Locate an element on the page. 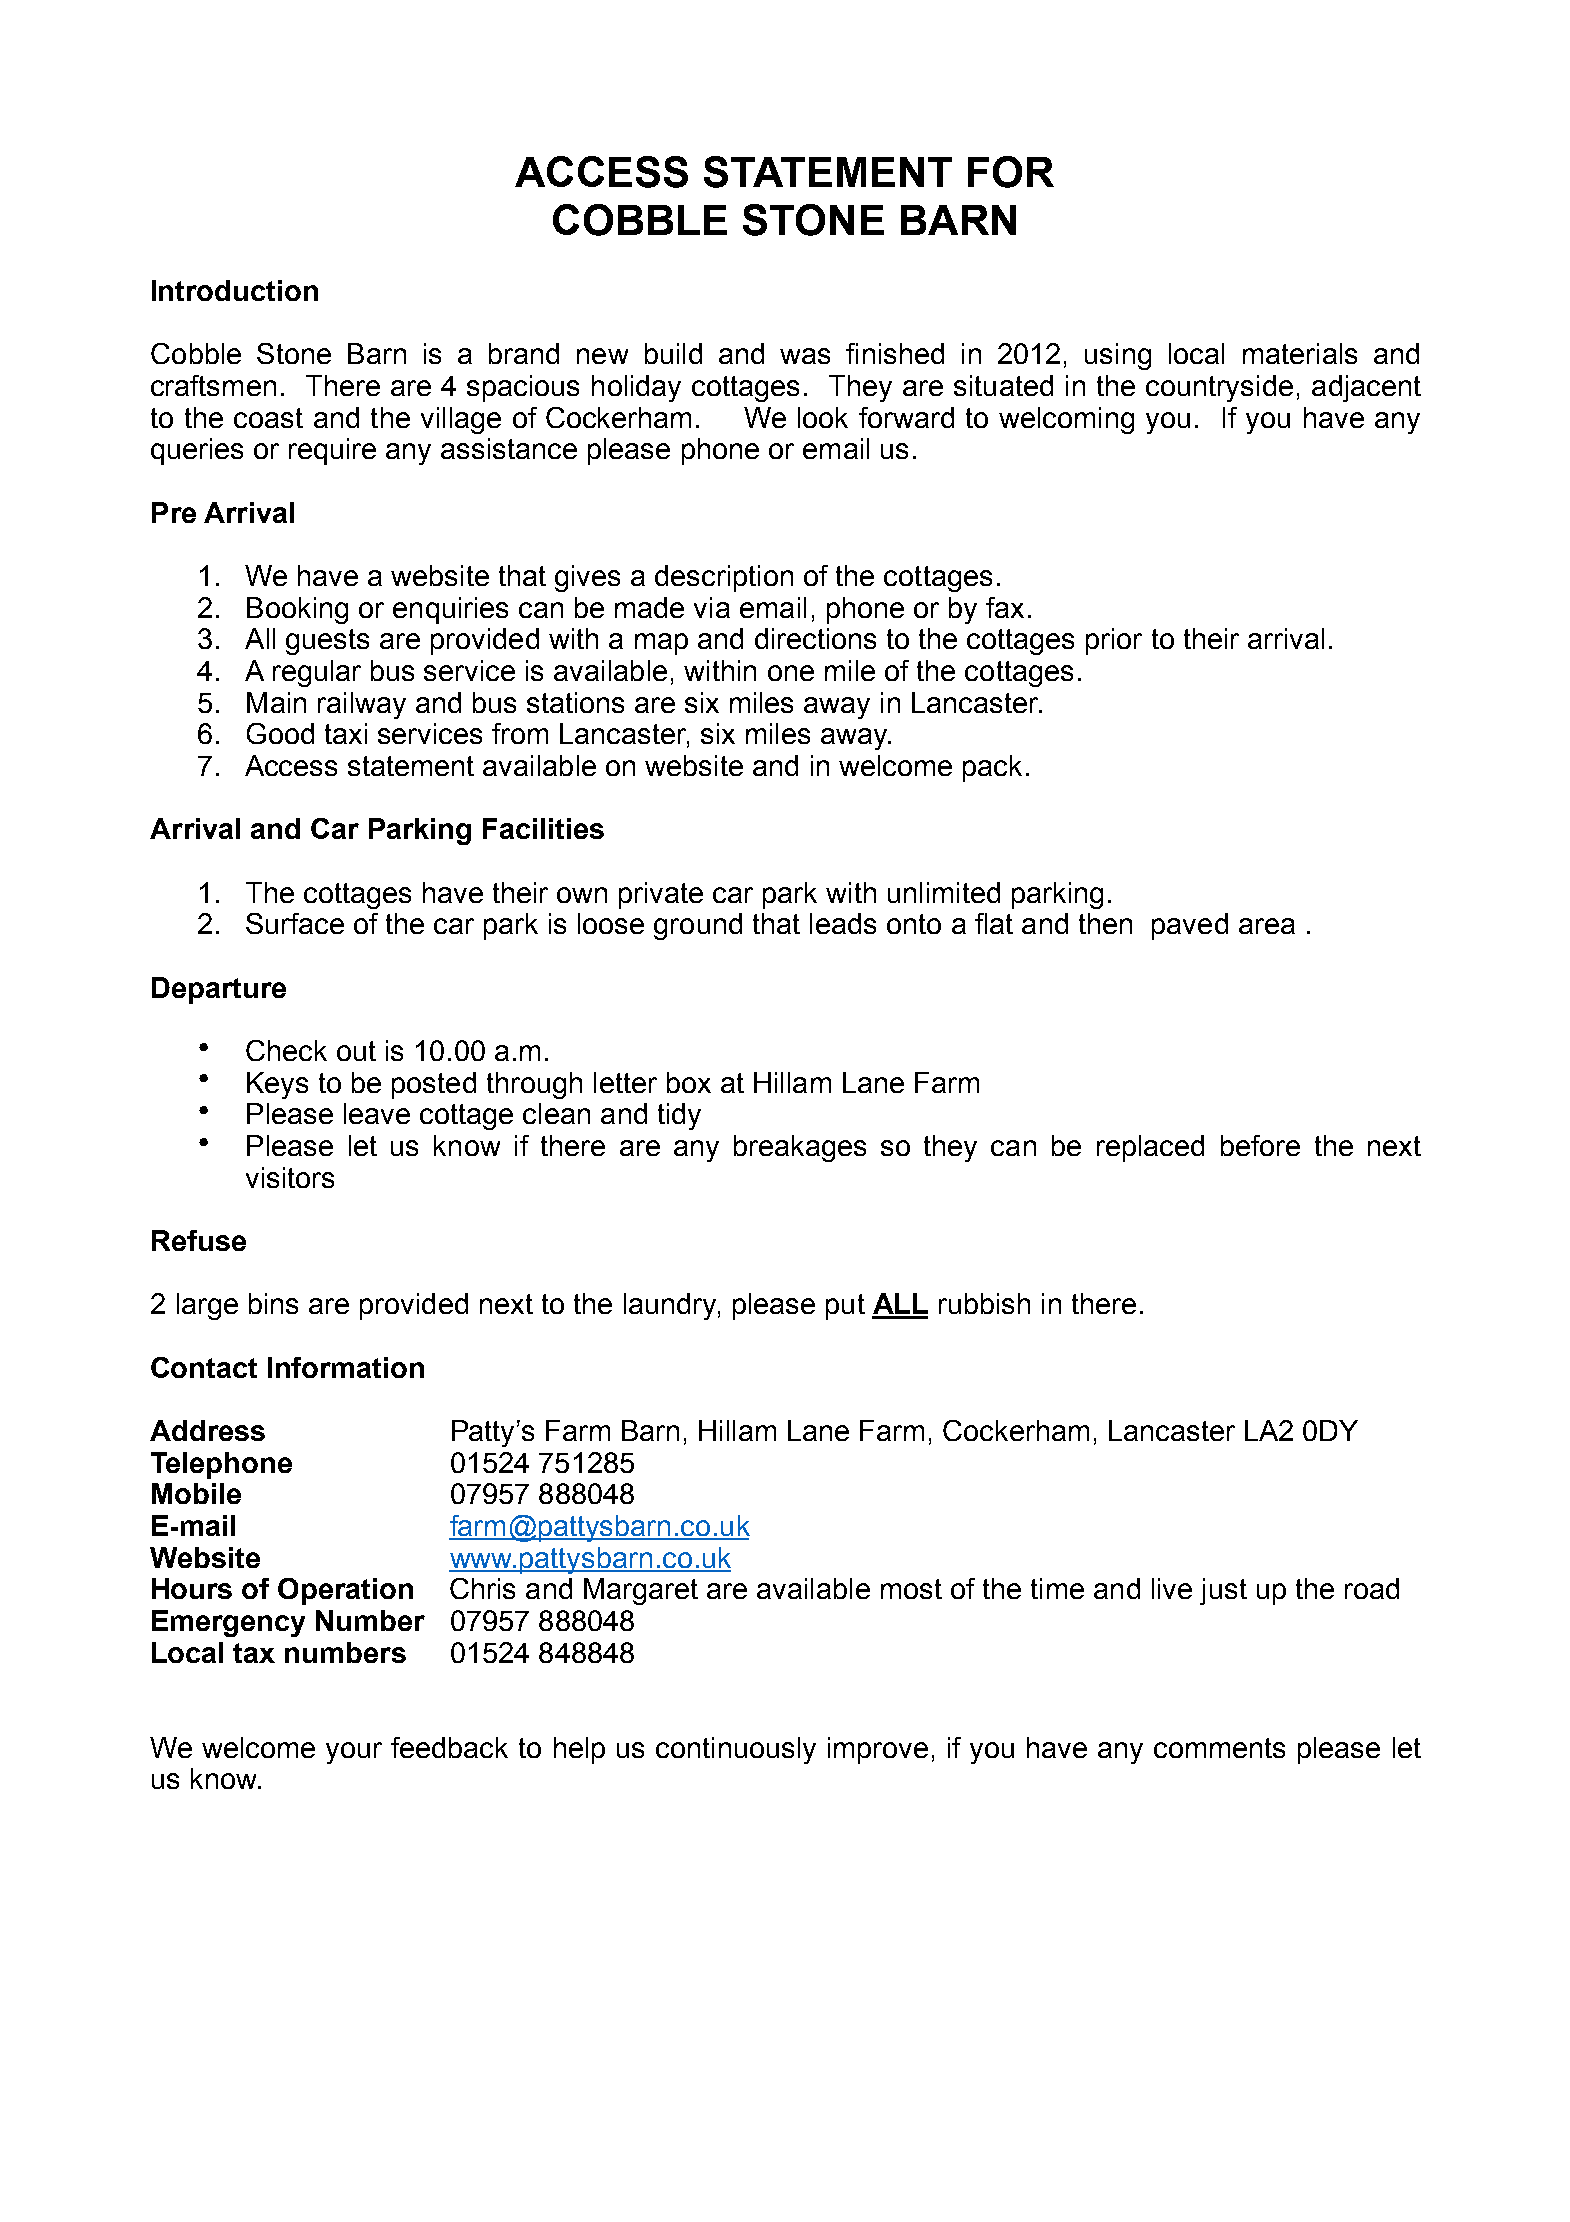 Image resolution: width=1570 pixels, height=2222 pixels. area is located at coordinates (1267, 926).
